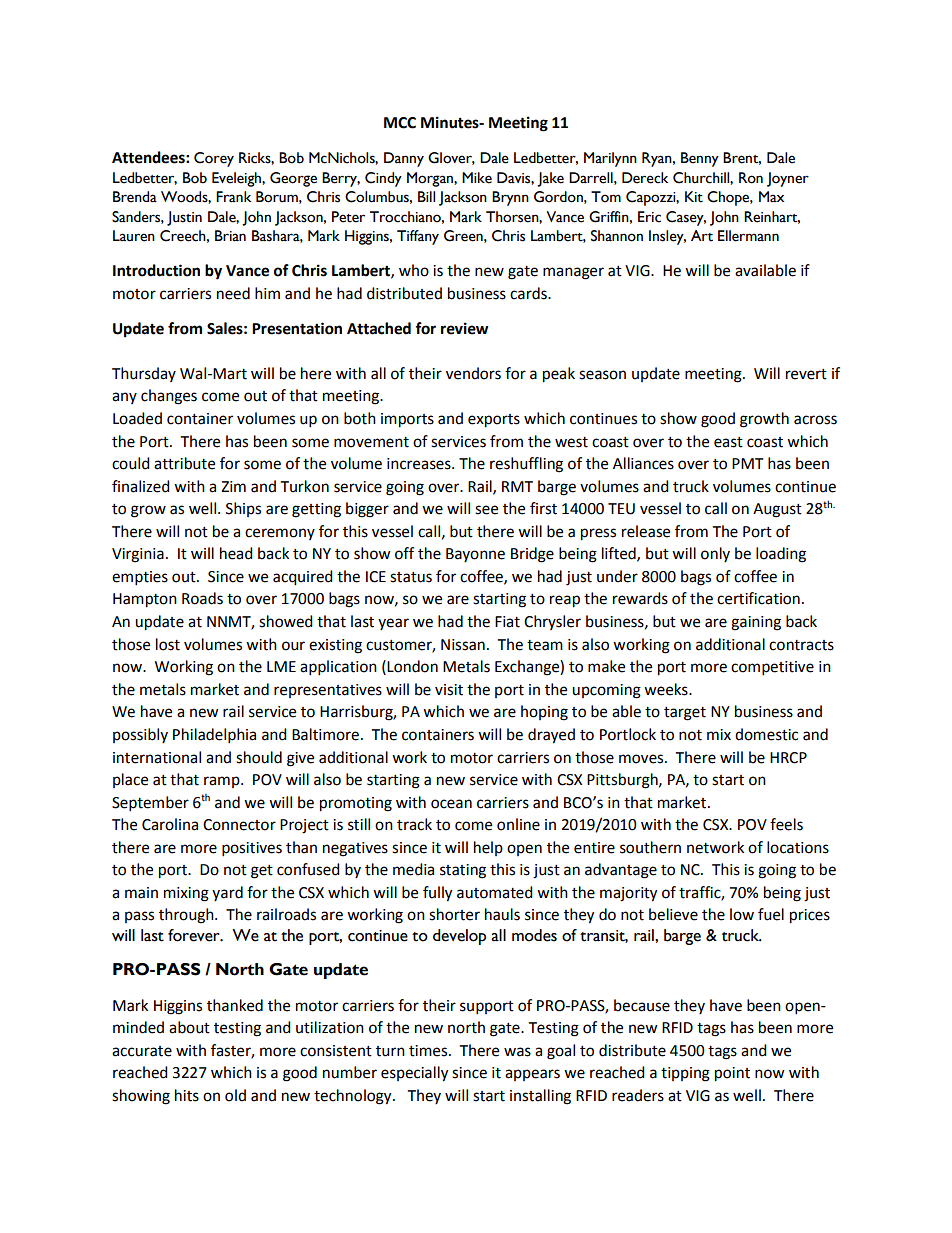  What do you see at coordinates (168, 644) in the document?
I see `lost` at bounding box center [168, 644].
